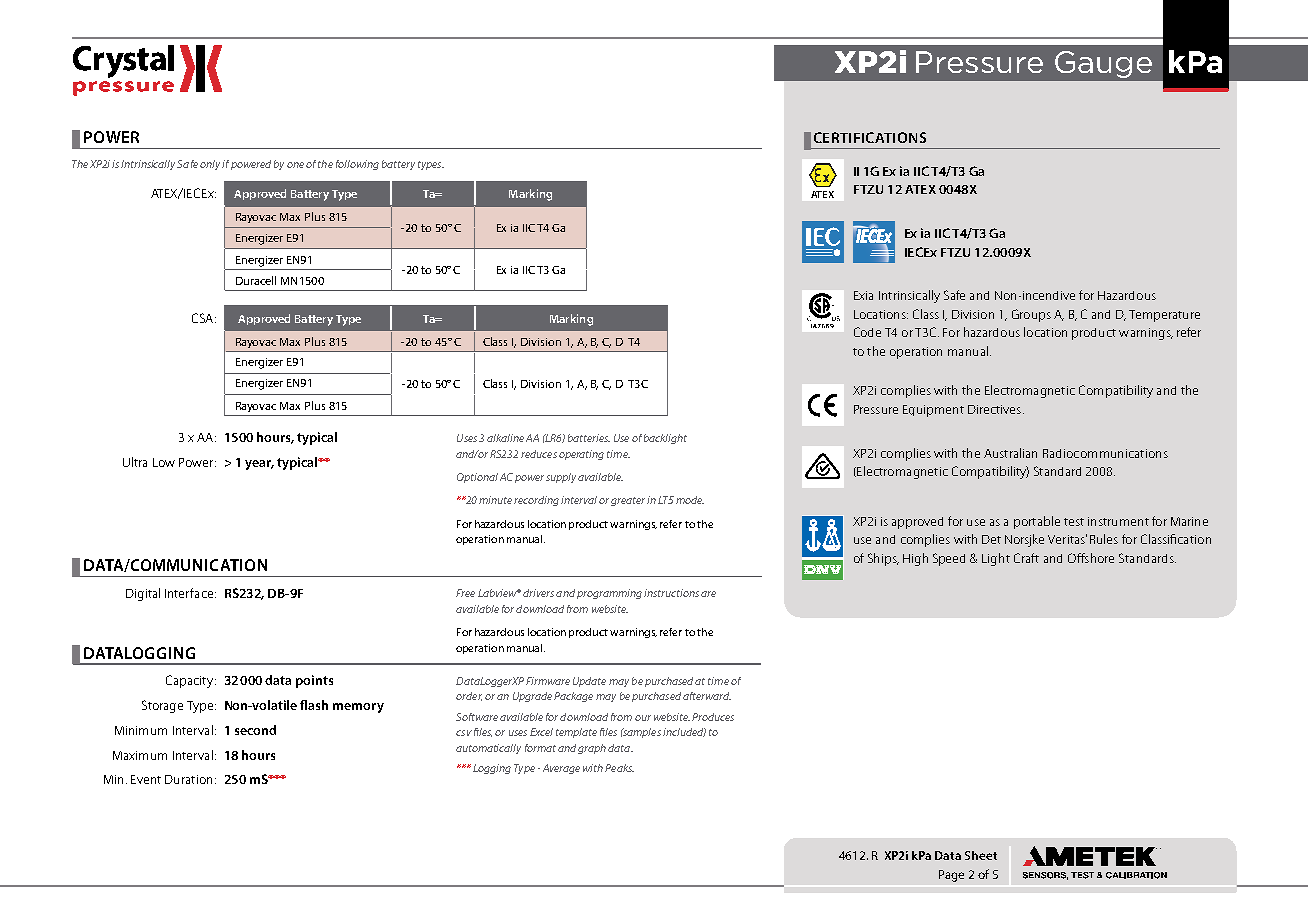 The image size is (1308, 924). What do you see at coordinates (1103, 64) in the screenshot?
I see `Gauge` at bounding box center [1103, 64].
